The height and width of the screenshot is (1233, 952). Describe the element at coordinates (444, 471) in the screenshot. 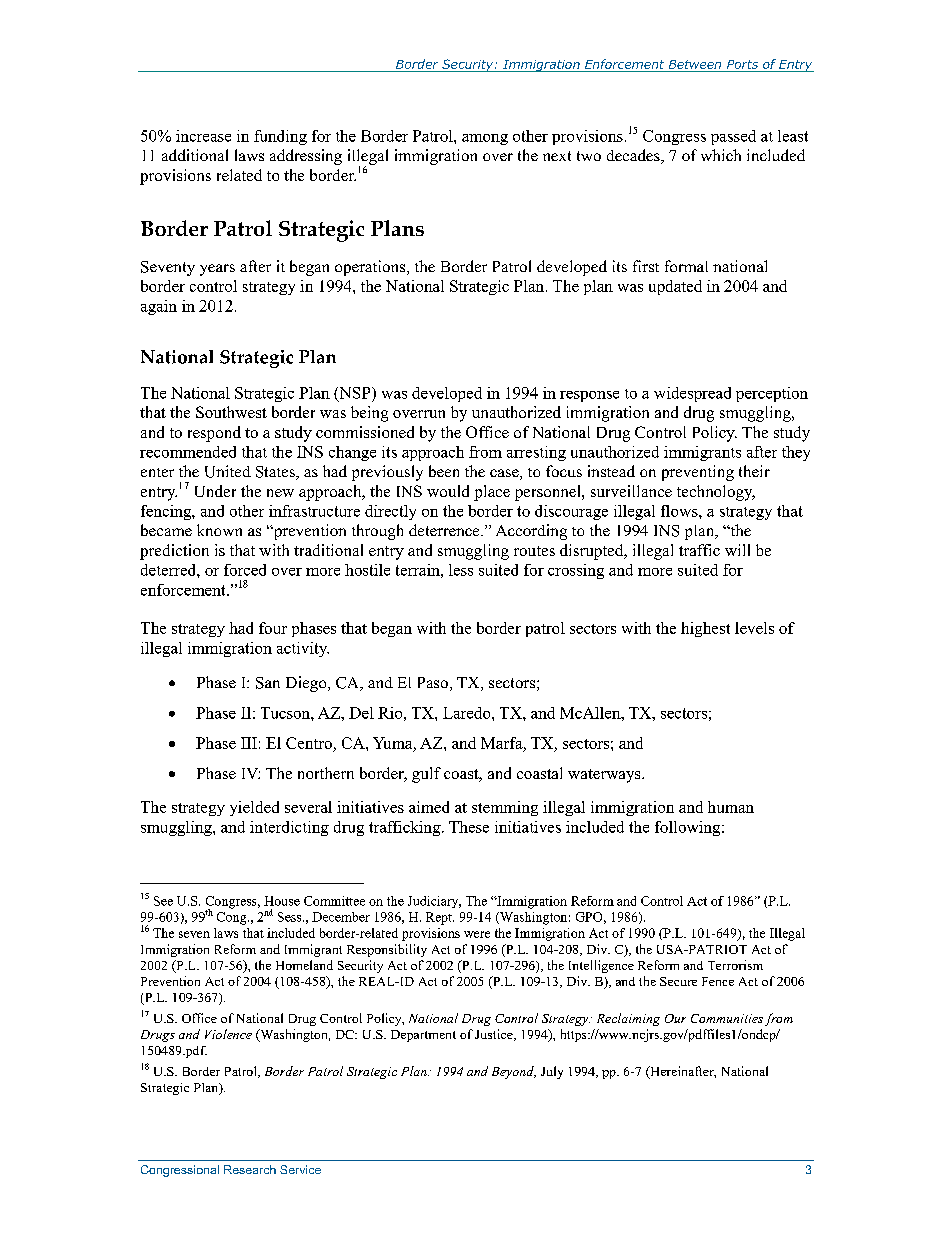

I see `been` at that location.
